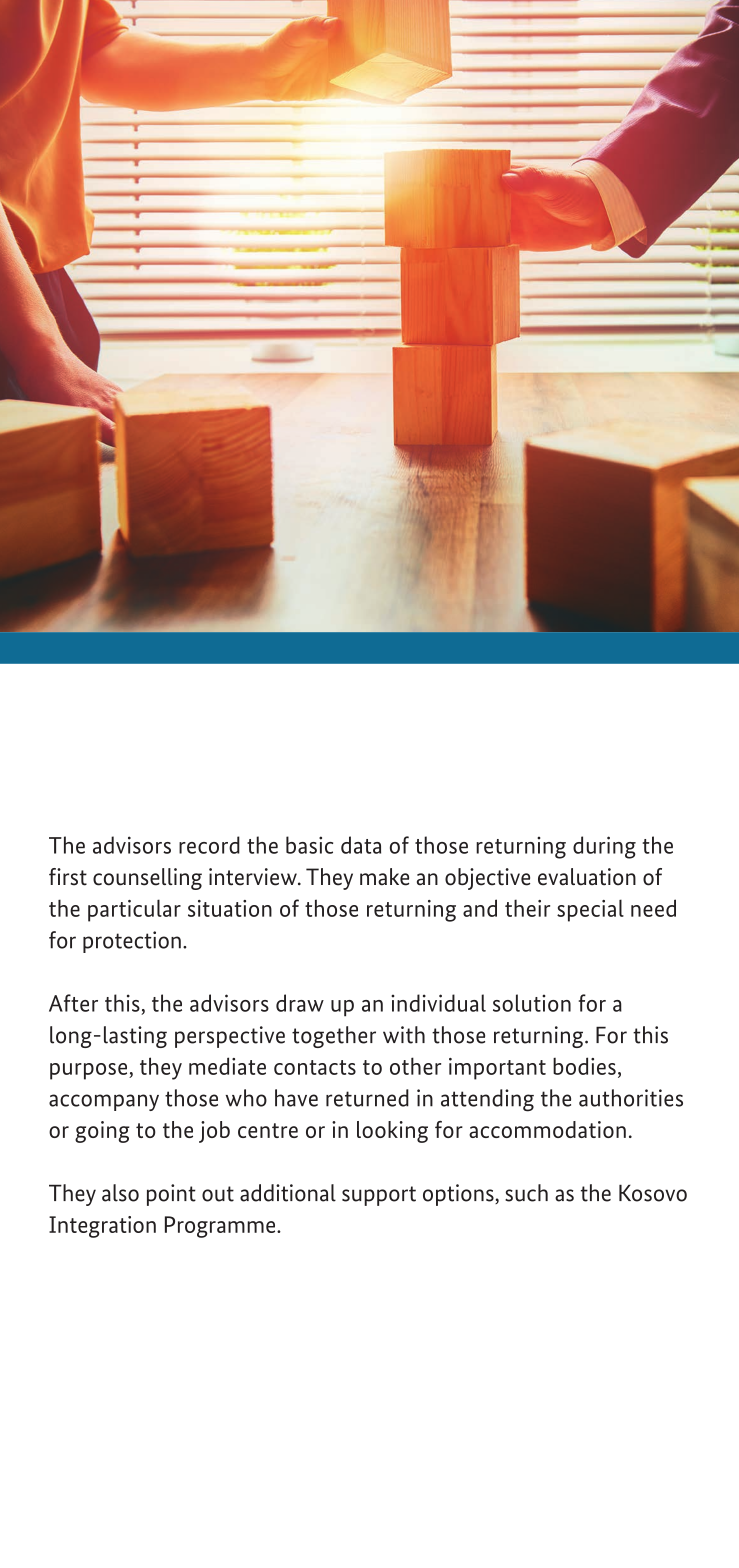 The width and height of the screenshot is (739, 1568). What do you see at coordinates (547, 1129) in the screenshot?
I see `accommodation` at bounding box center [547, 1129].
